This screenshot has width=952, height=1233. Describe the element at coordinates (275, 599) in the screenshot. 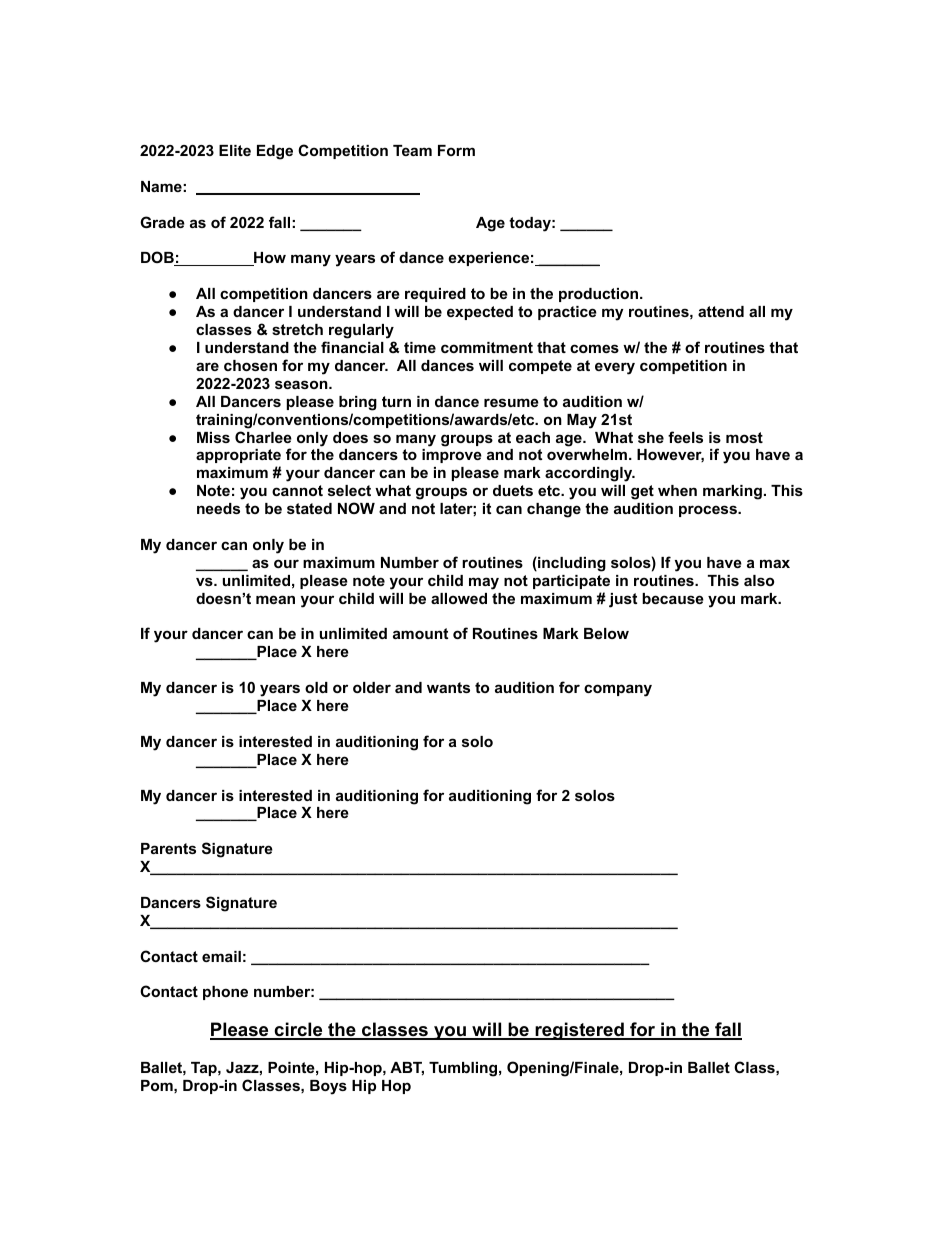

I see `mean` at that location.
